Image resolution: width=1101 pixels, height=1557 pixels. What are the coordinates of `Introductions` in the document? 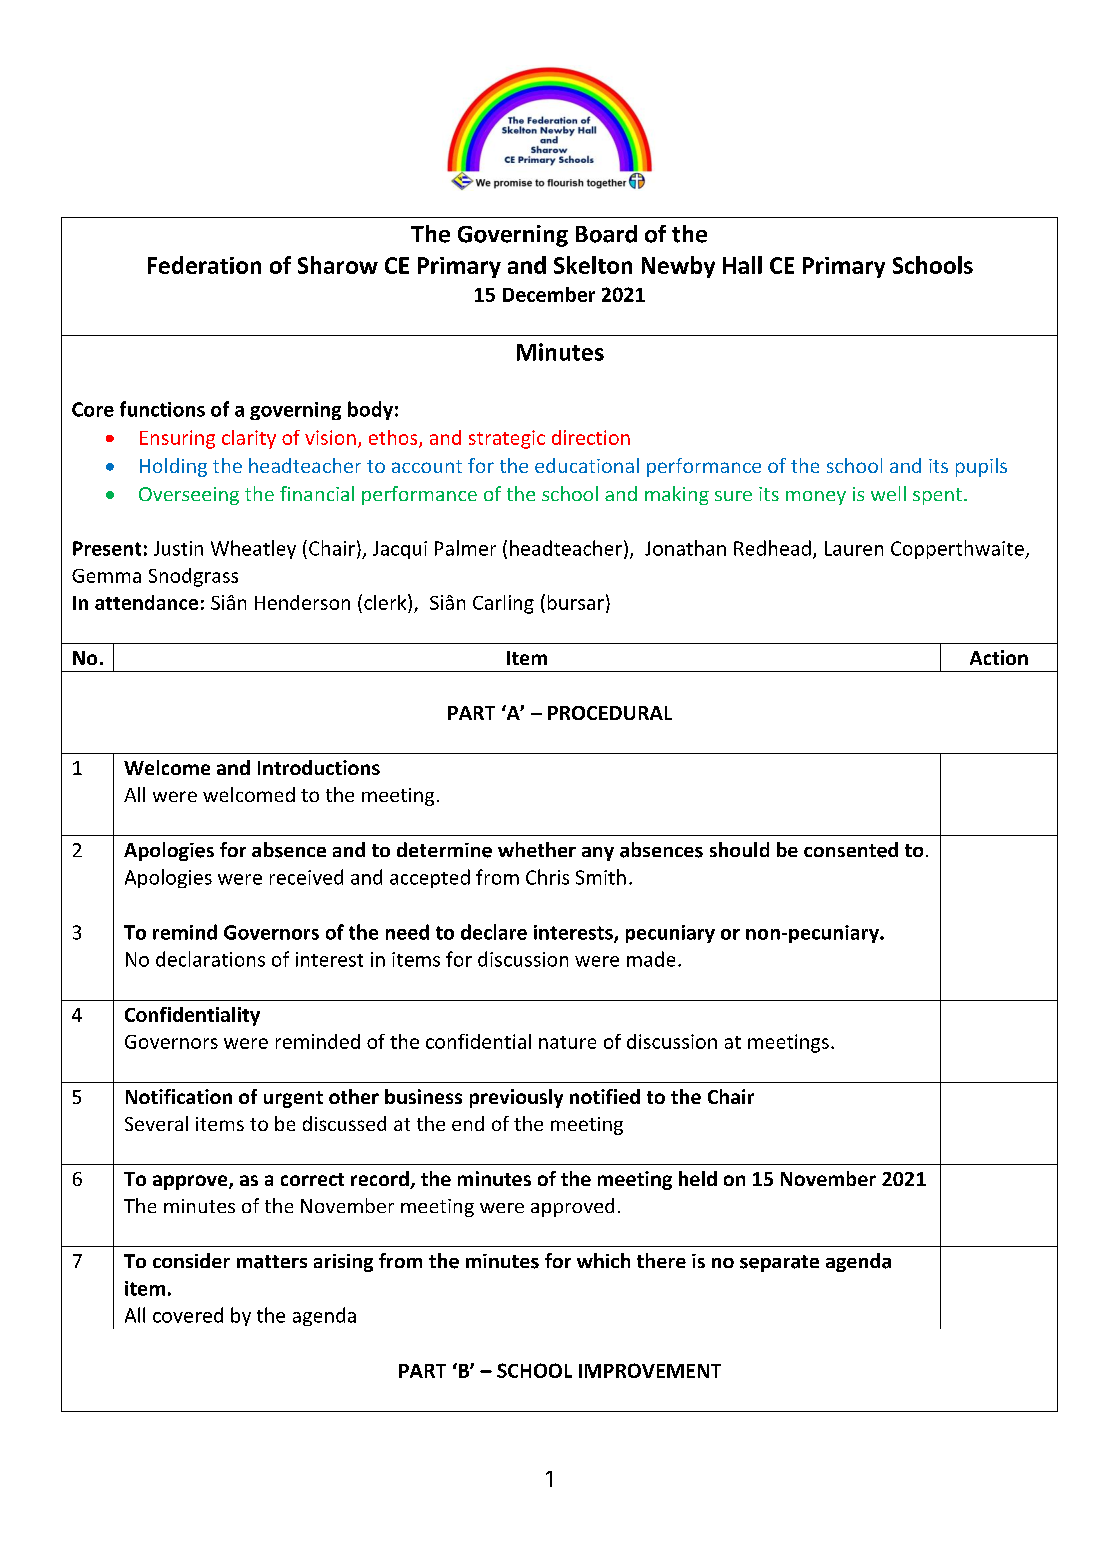 It's located at (319, 767).
